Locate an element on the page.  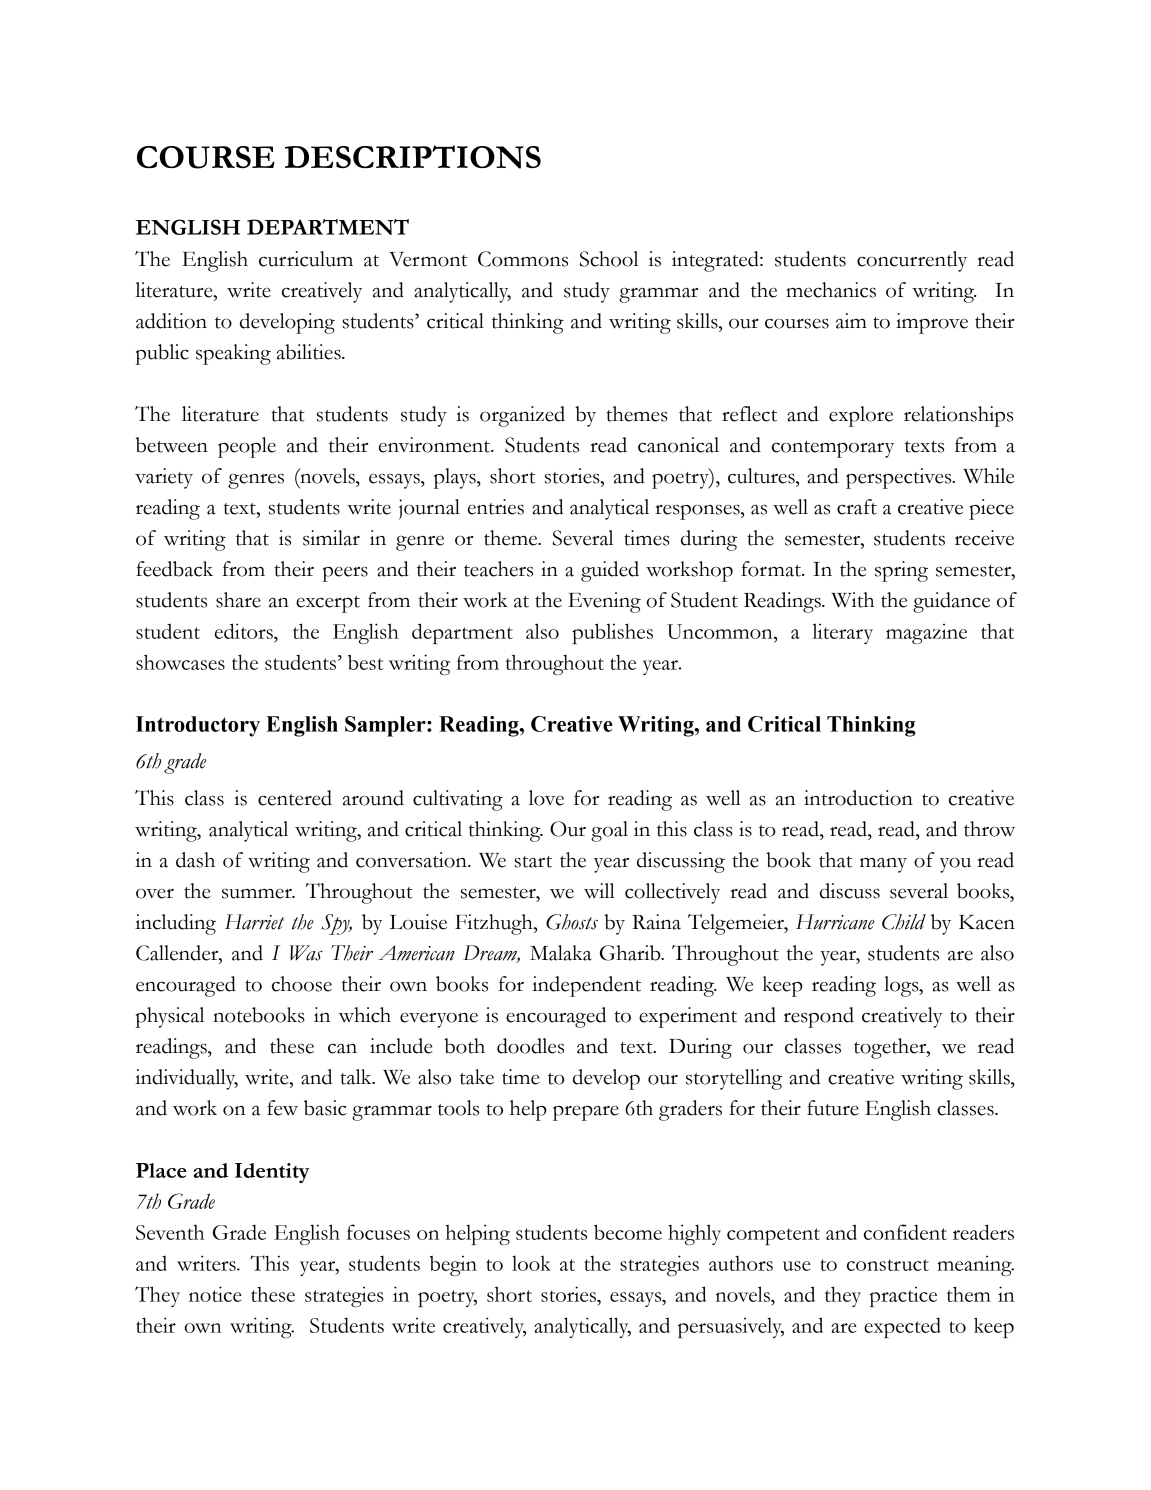
guided is located at coordinates (610, 571).
